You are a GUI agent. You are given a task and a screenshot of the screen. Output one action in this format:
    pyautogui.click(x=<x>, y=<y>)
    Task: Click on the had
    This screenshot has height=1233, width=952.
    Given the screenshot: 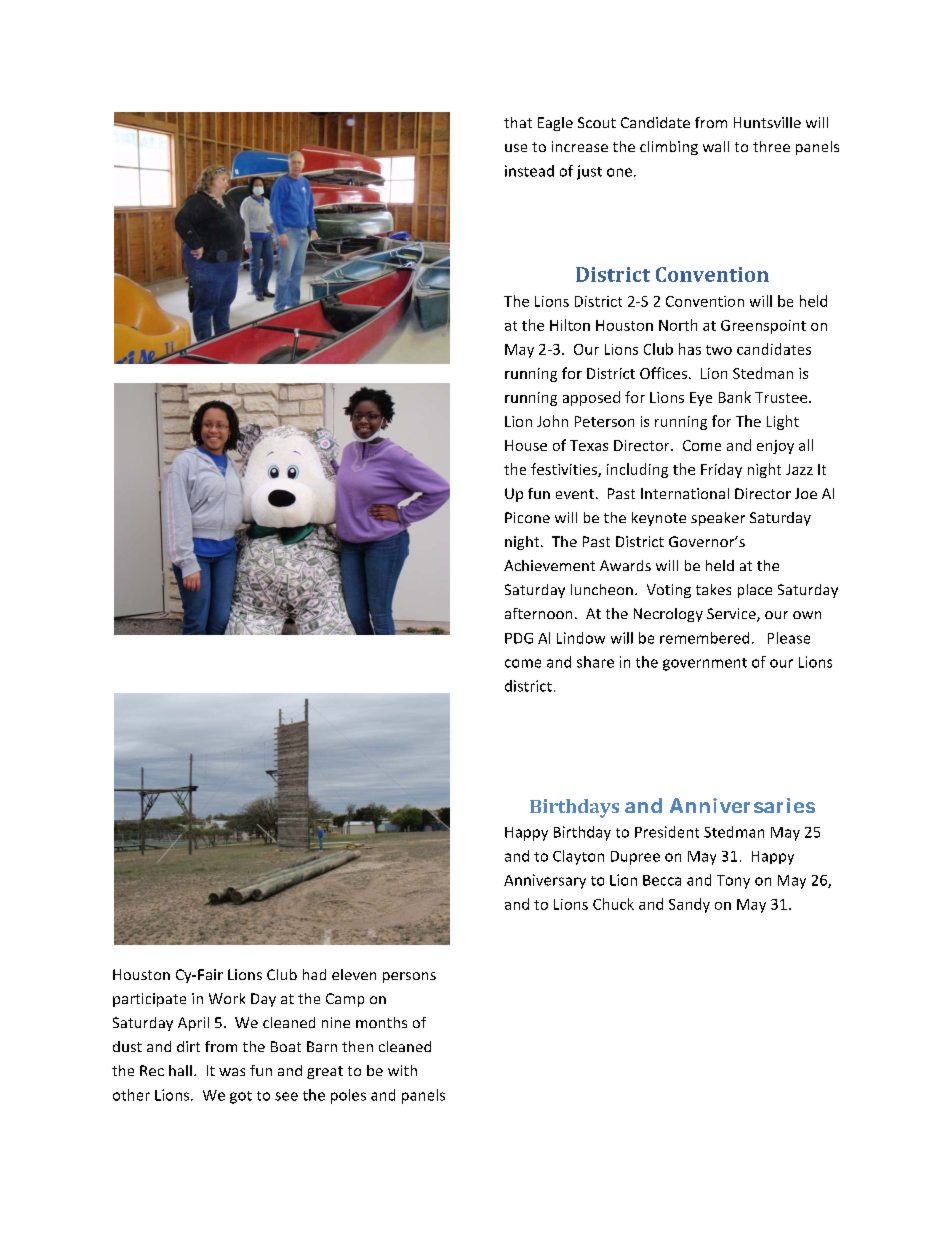 What is the action you would take?
    pyautogui.click(x=314, y=974)
